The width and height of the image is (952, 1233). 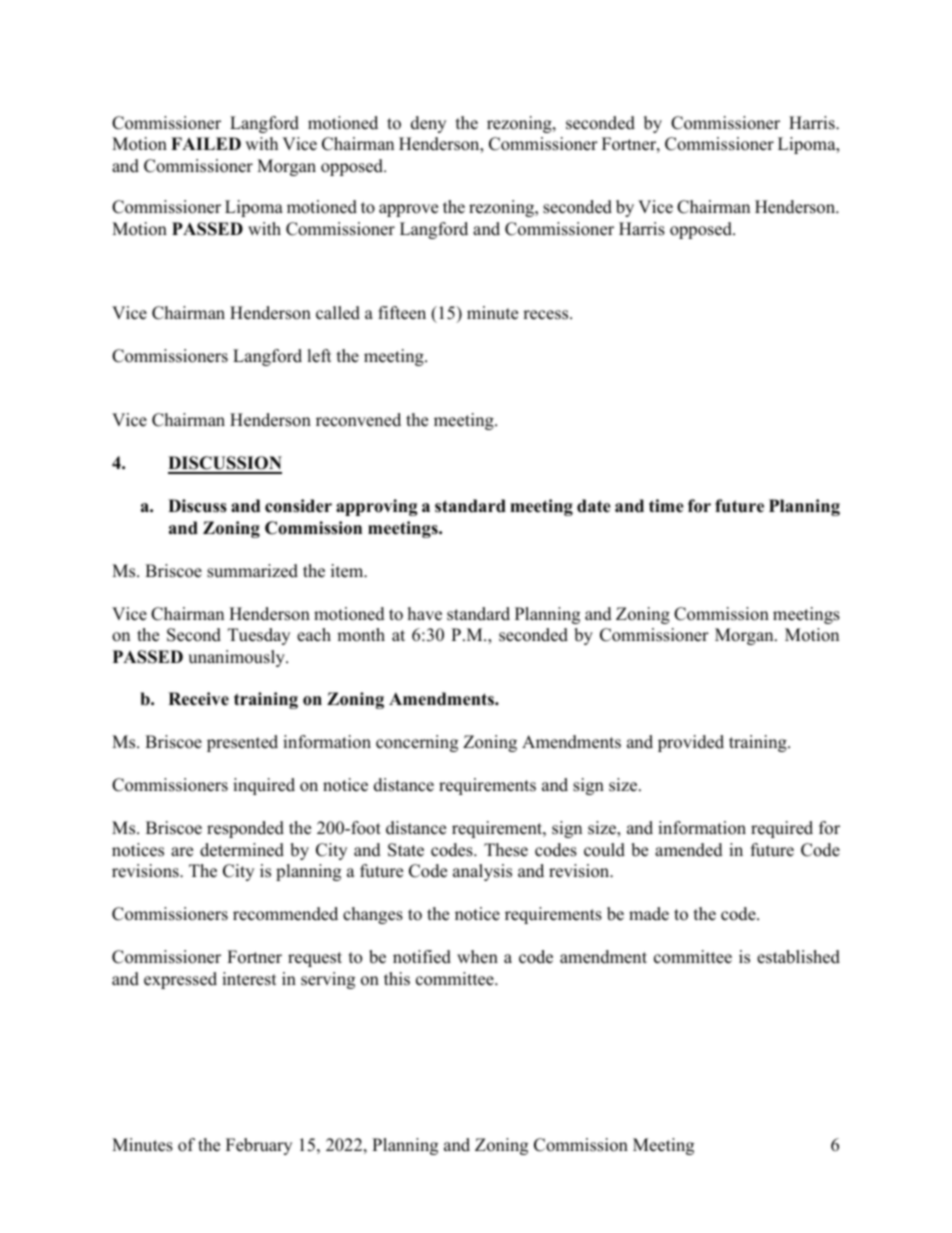 What do you see at coordinates (259, 636) in the image?
I see `Tuesday` at bounding box center [259, 636].
